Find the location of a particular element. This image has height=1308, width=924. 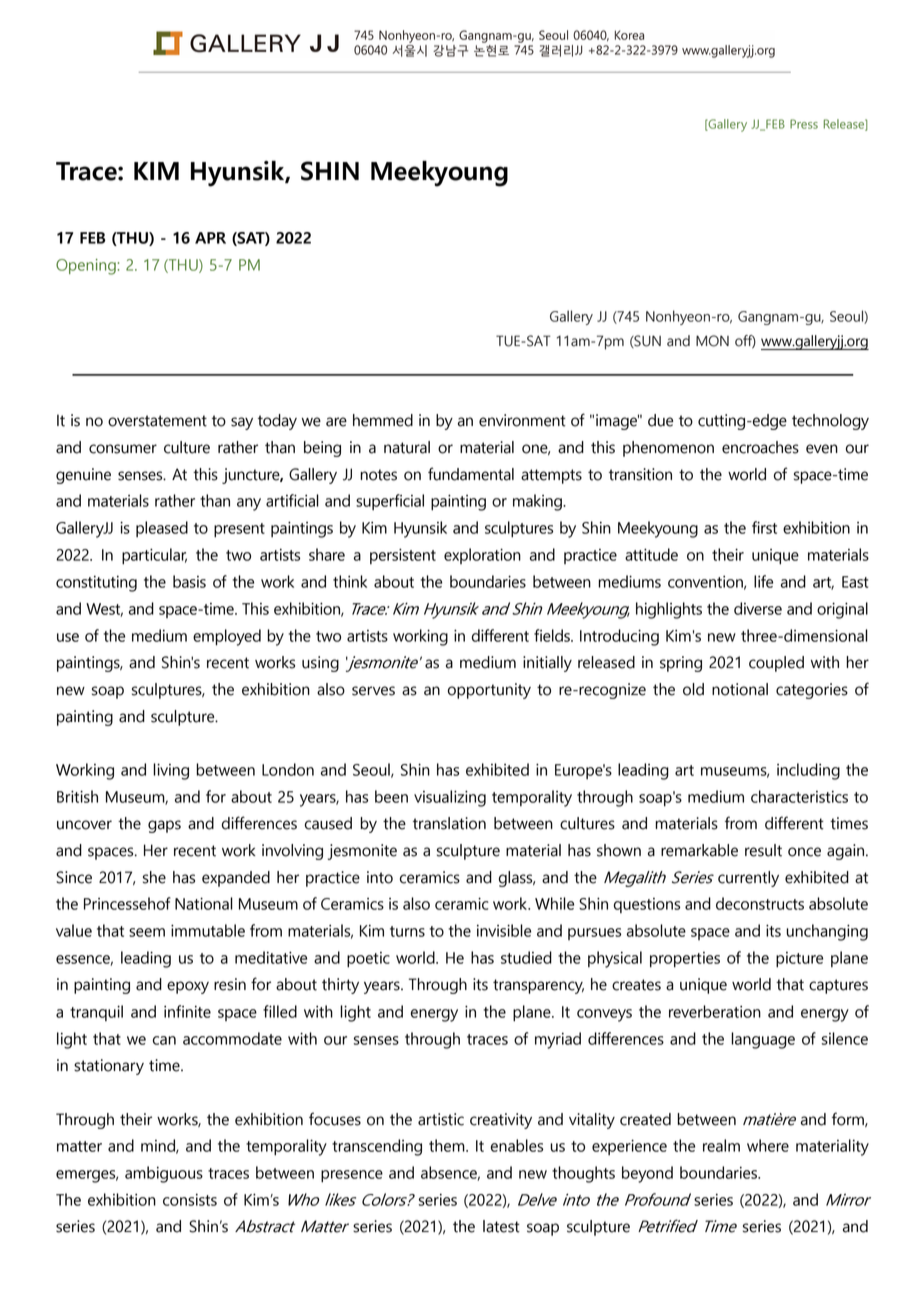

latest is located at coordinates (501, 1226).
